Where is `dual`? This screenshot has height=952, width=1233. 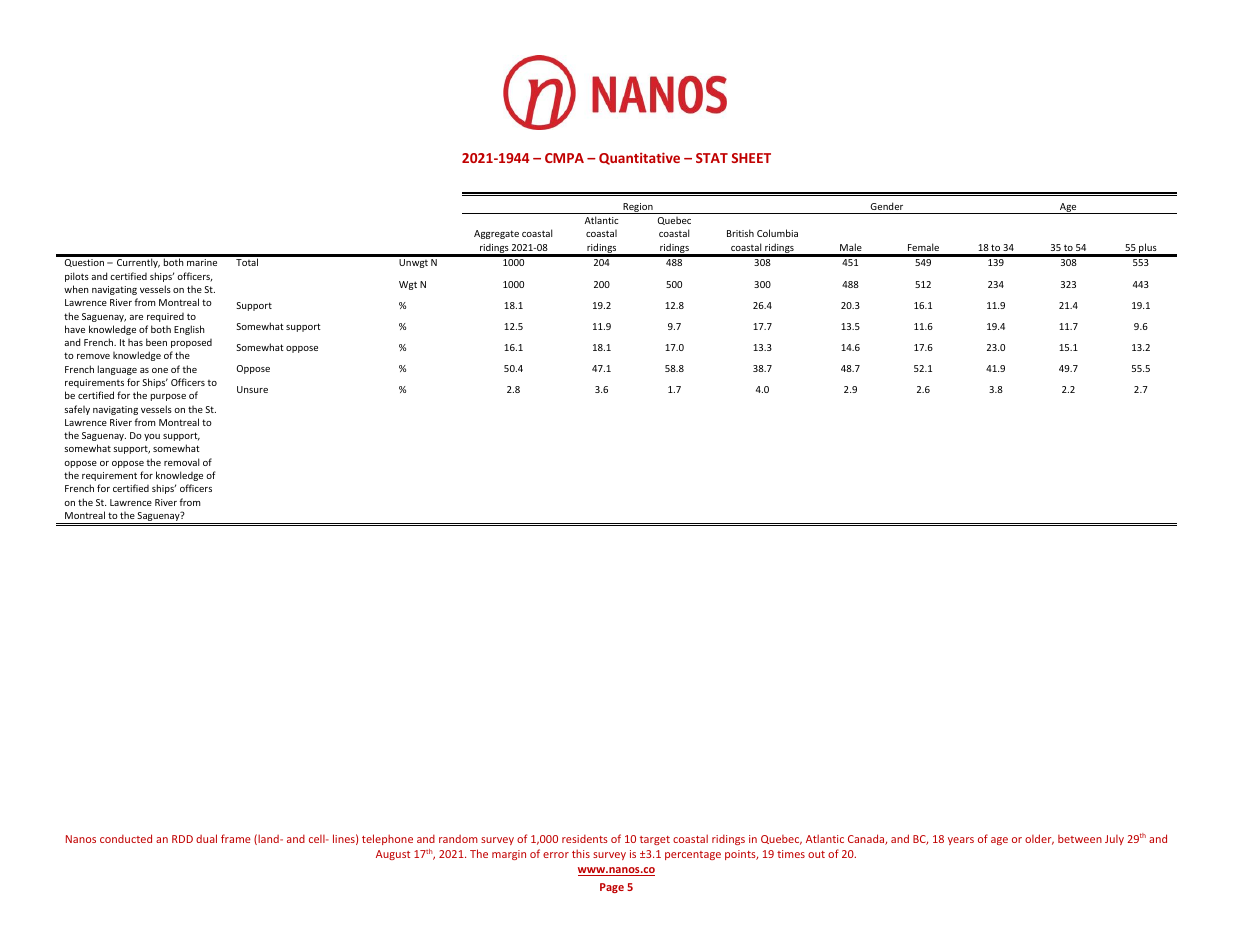 dual is located at coordinates (206, 838).
